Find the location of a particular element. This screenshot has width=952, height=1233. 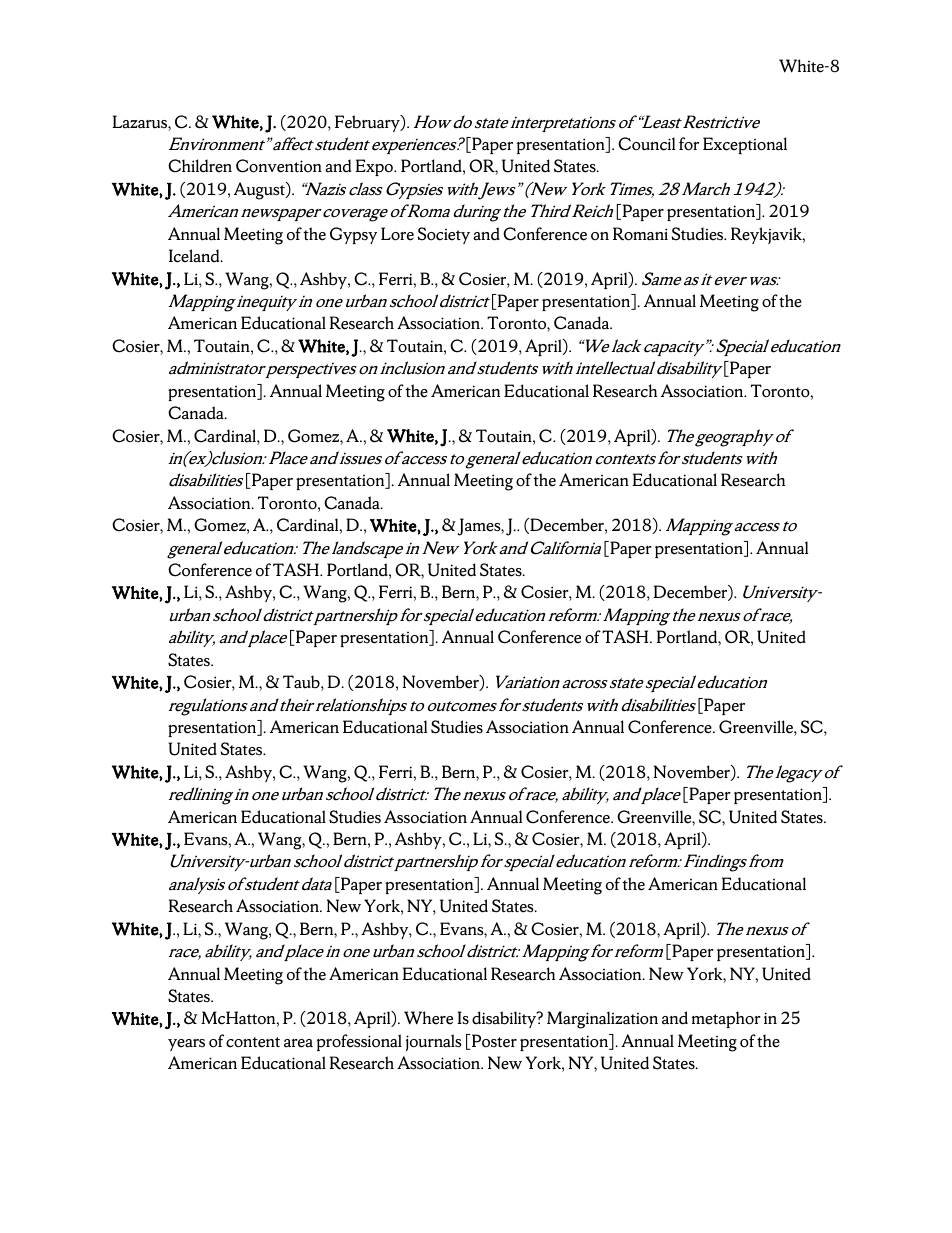

Where is located at coordinates (428, 1018).
